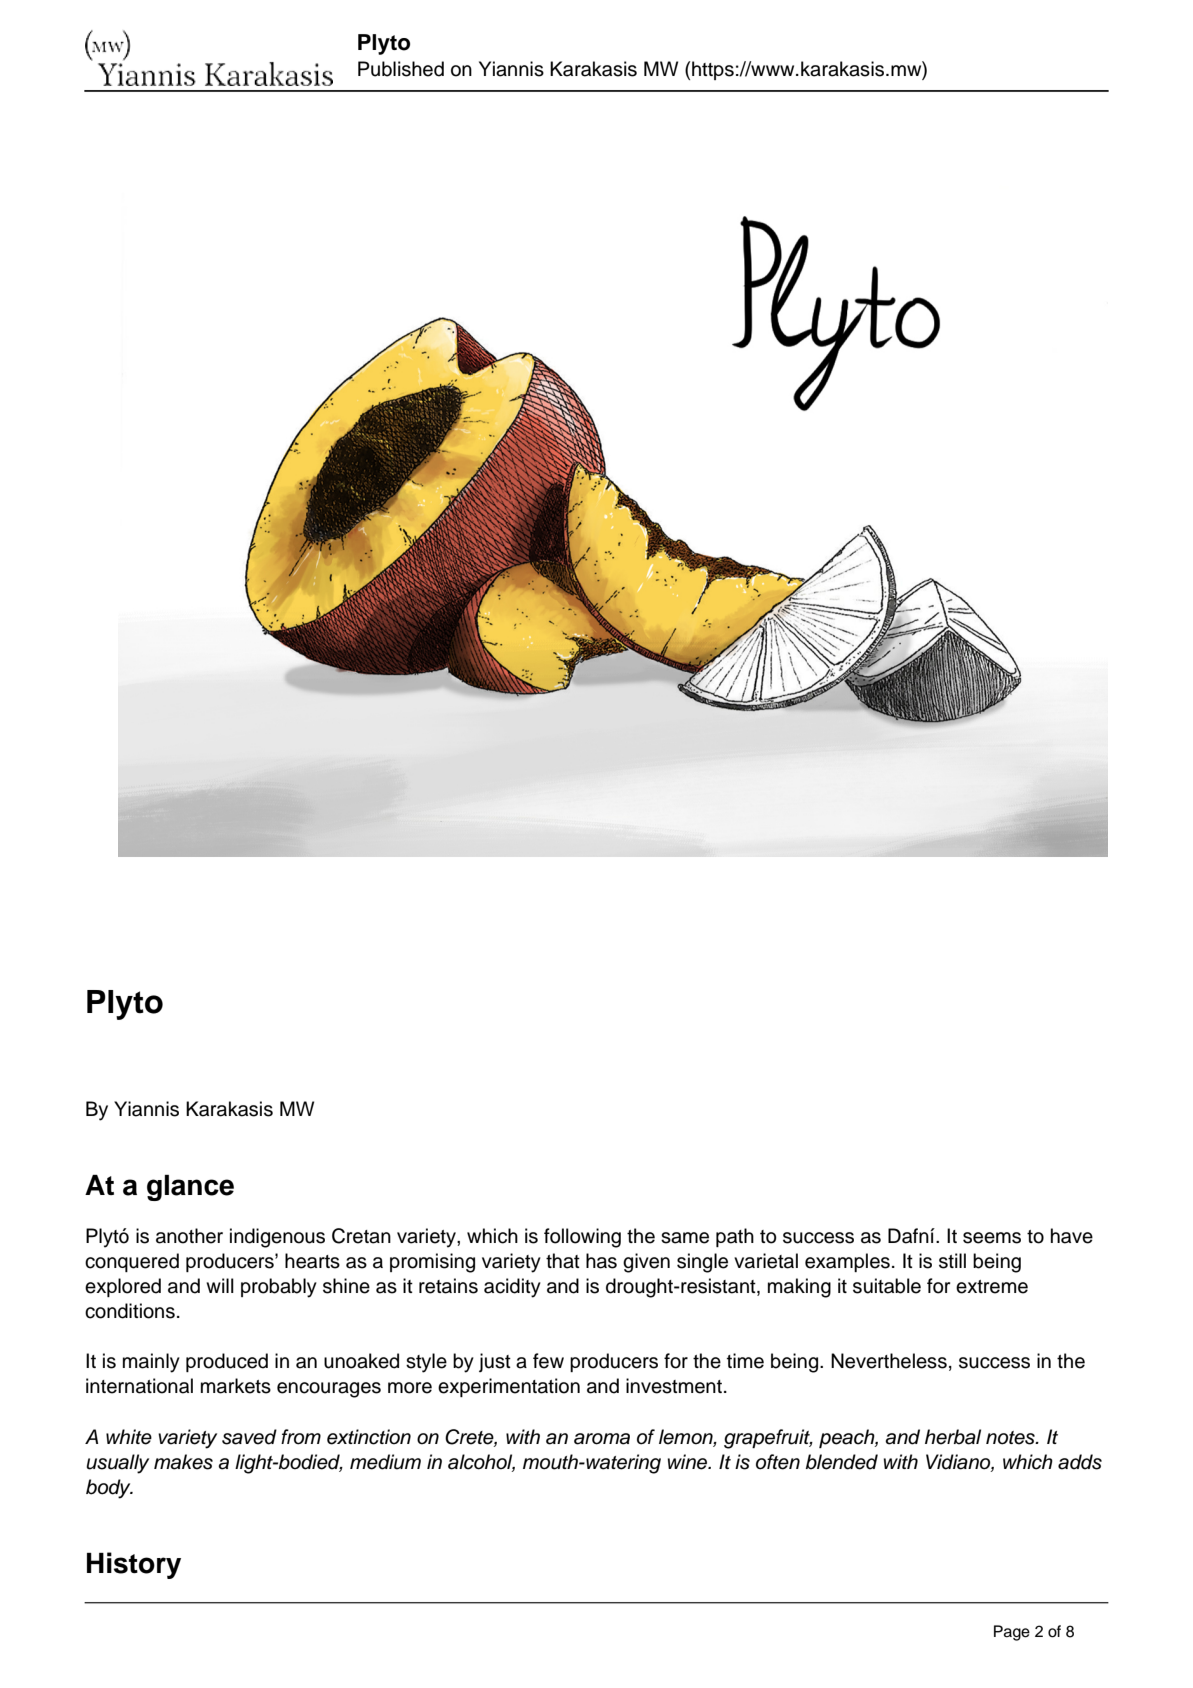 This page has width=1193, height=1688. Describe the element at coordinates (190, 1188) in the page. I see `glance` at that location.
